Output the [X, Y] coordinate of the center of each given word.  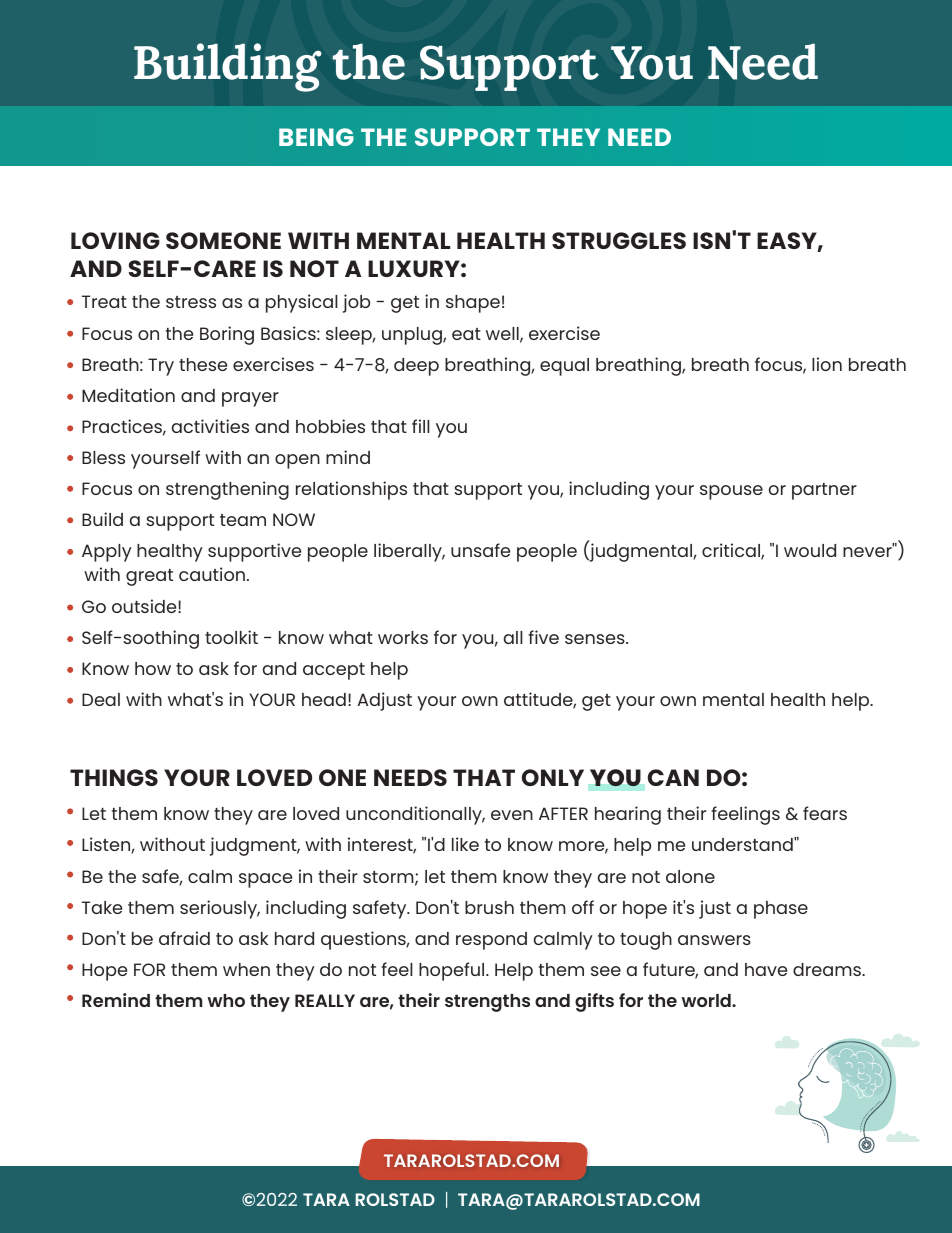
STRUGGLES [619, 240]
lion [827, 364]
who [226, 1000]
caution [212, 574]
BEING [316, 137]
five [543, 637]
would [810, 550]
